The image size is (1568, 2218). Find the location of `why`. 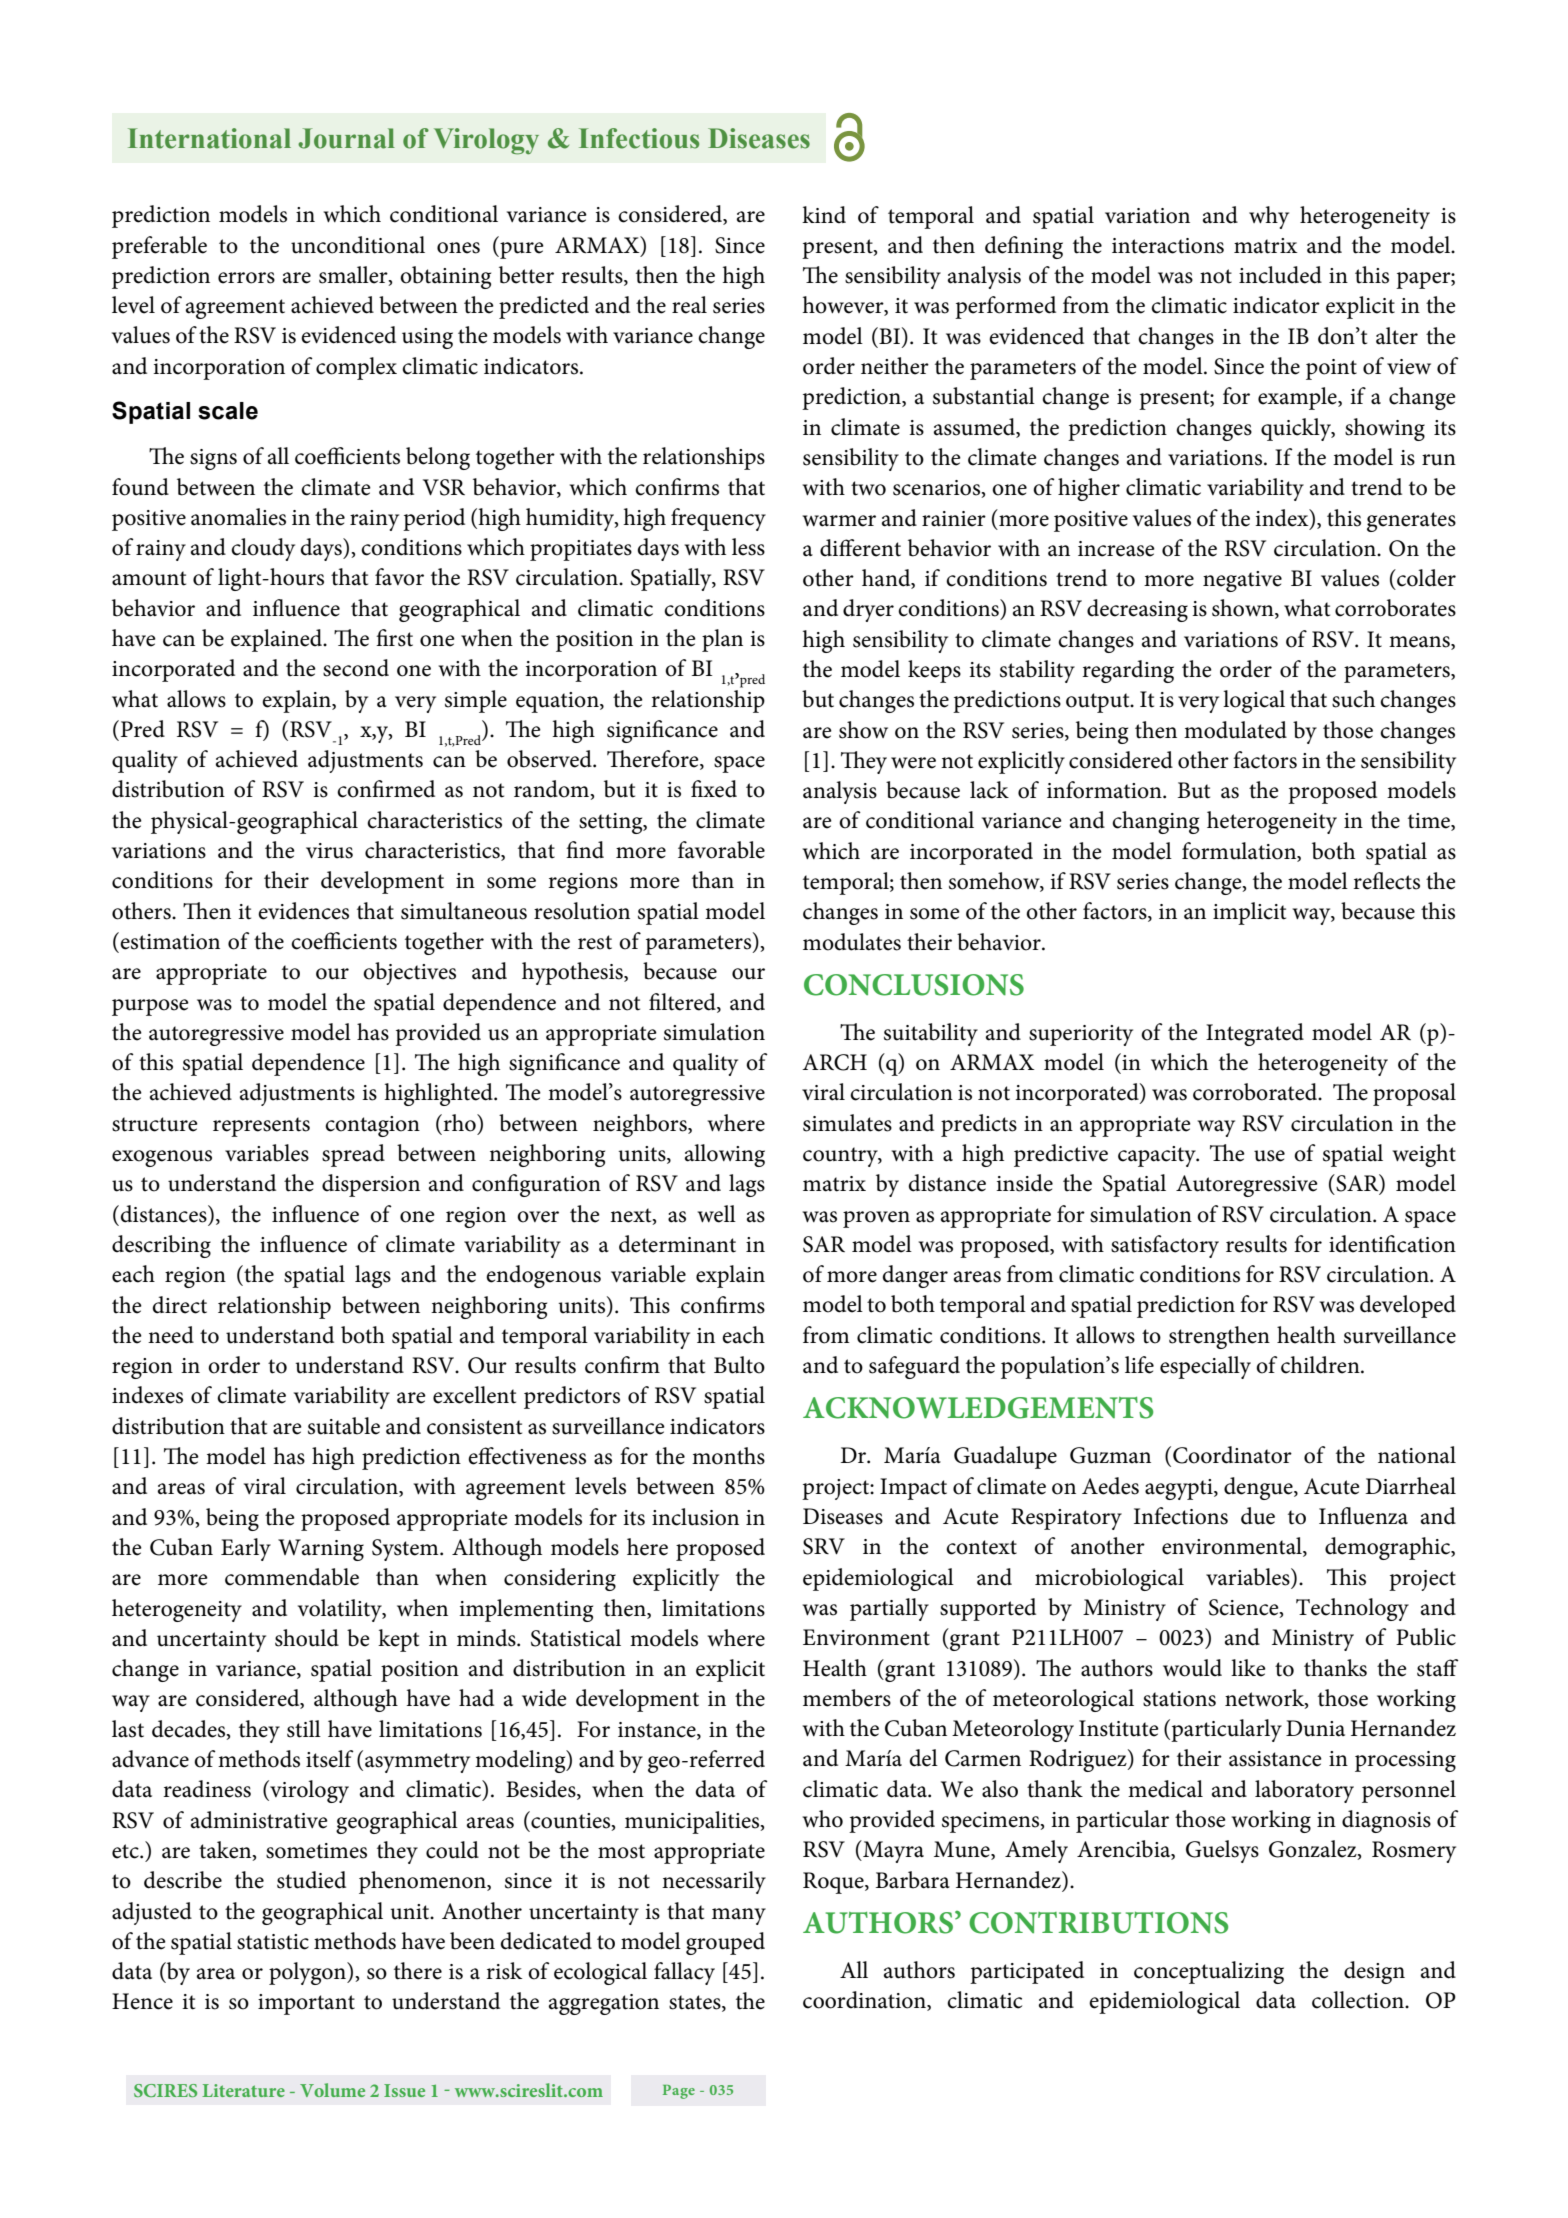

why is located at coordinates (1269, 217).
